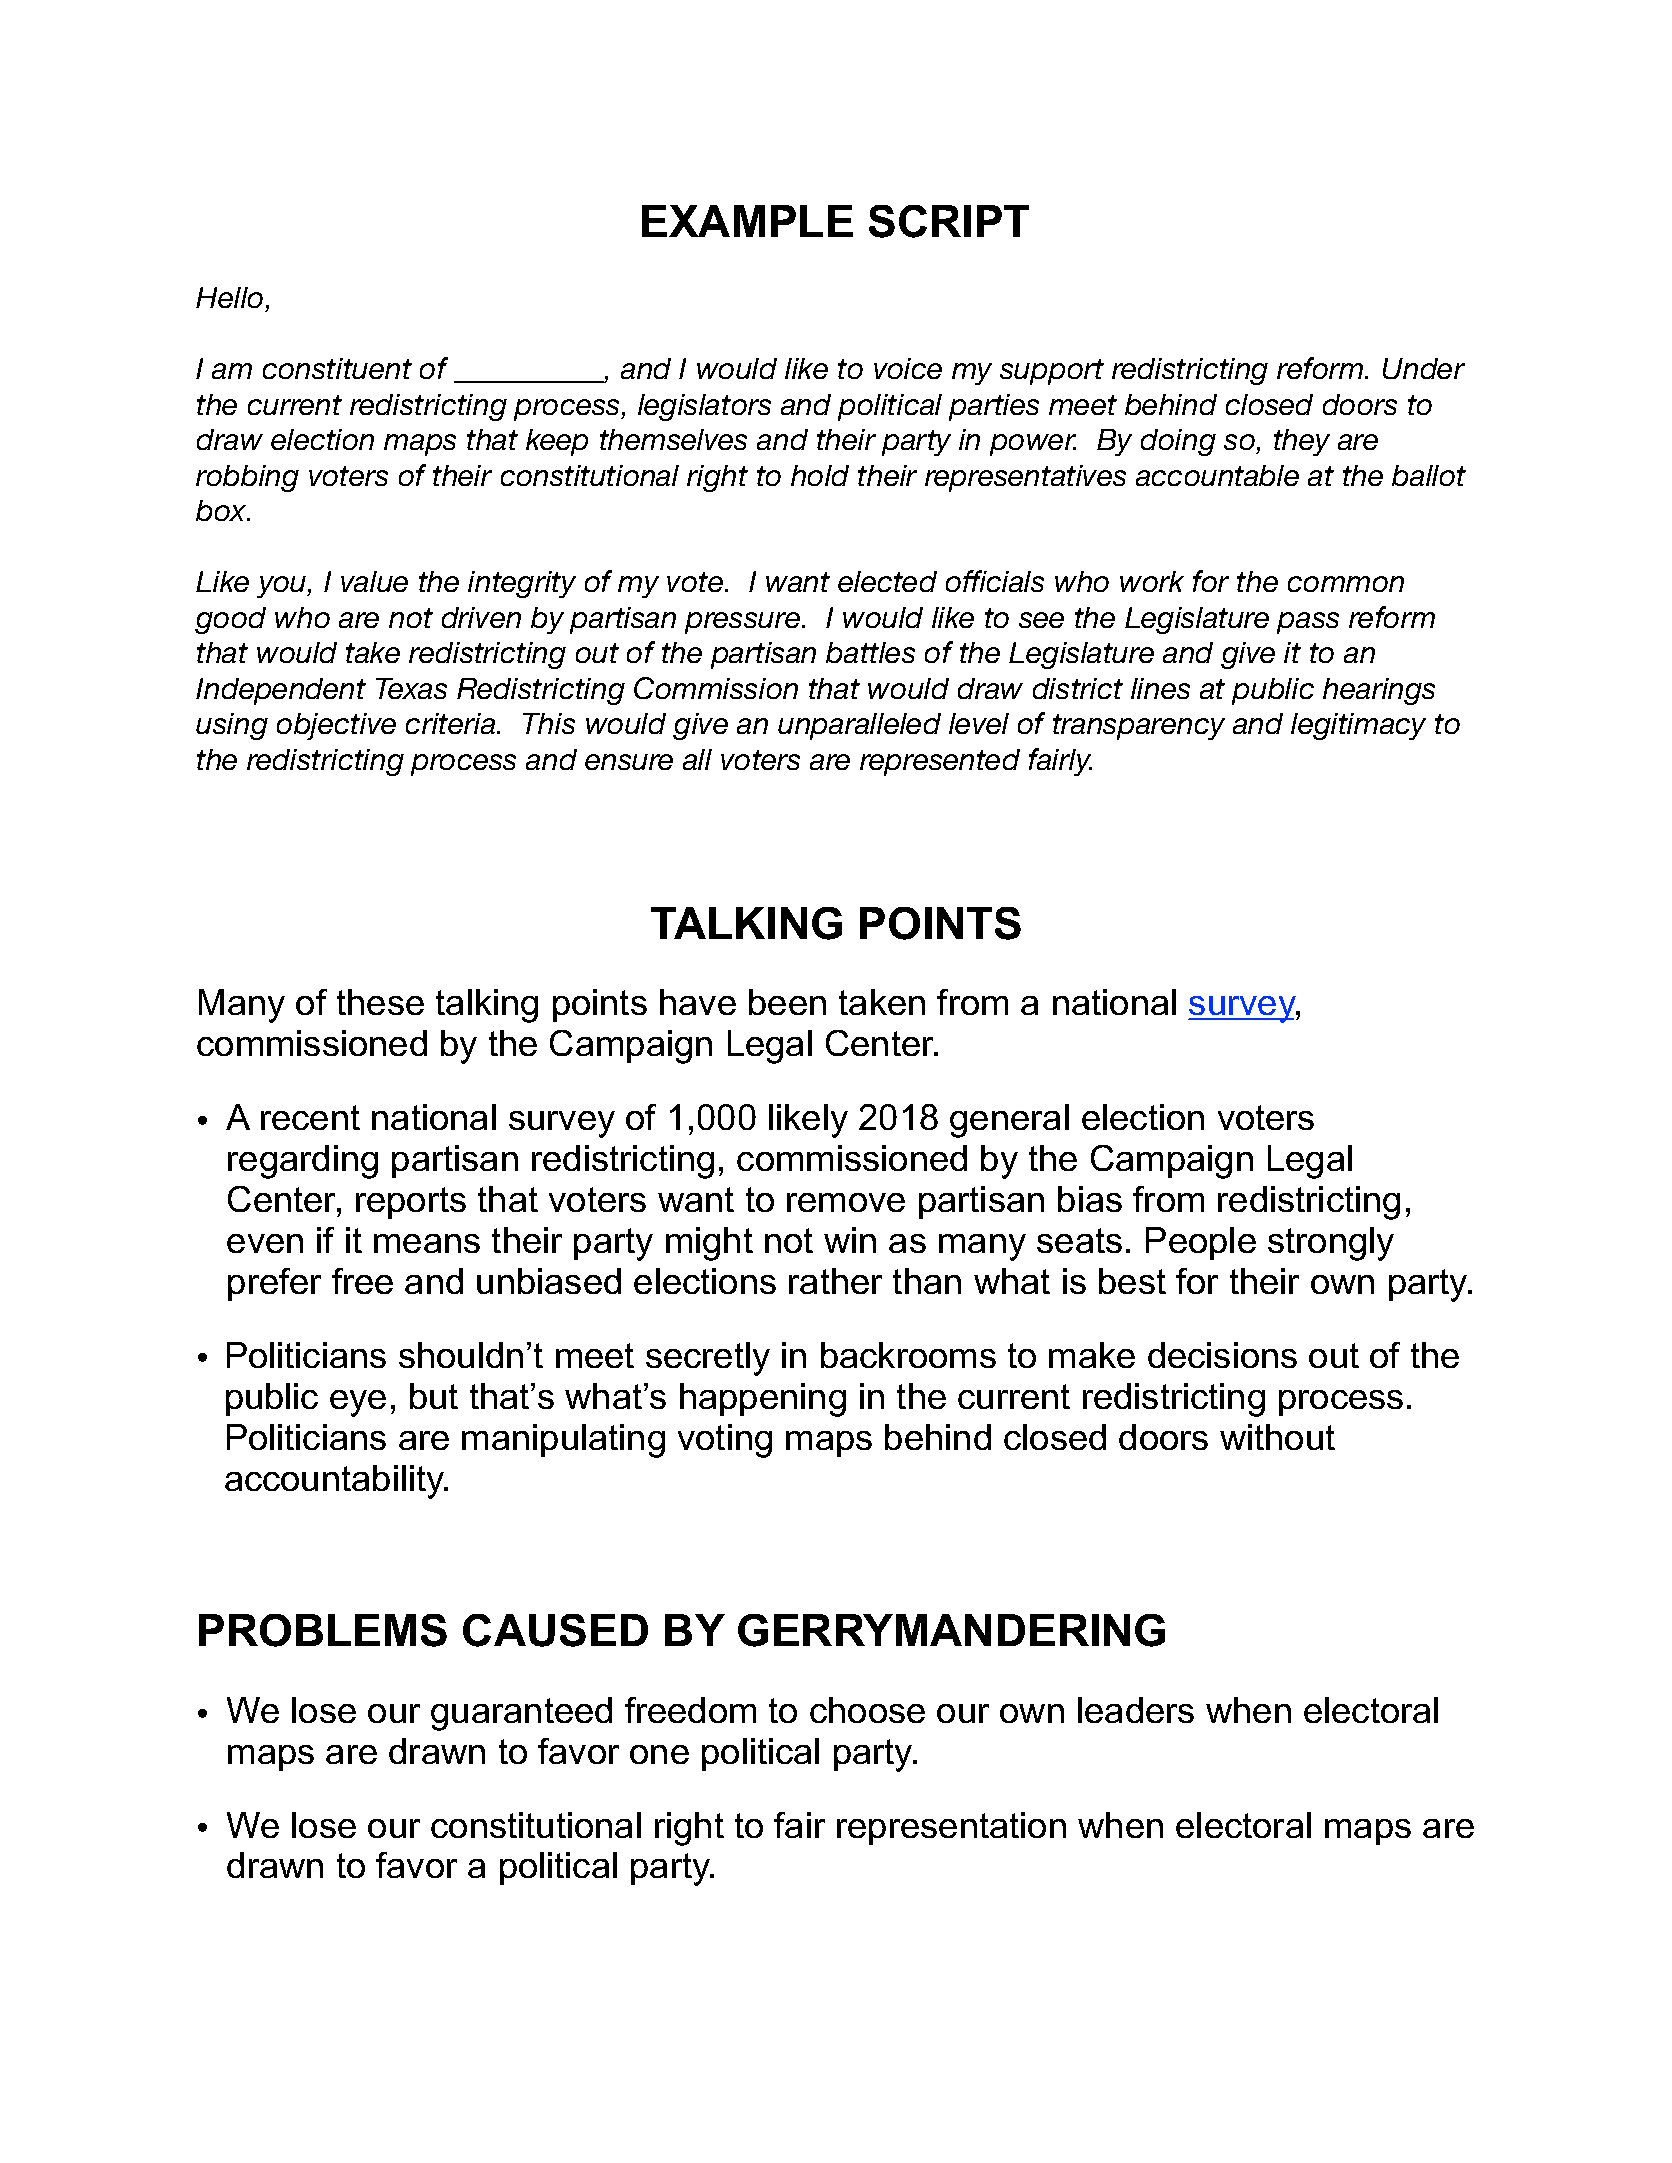 The width and height of the page is (1672, 2163). Describe the element at coordinates (380, 1002) in the page. I see `these` at that location.
